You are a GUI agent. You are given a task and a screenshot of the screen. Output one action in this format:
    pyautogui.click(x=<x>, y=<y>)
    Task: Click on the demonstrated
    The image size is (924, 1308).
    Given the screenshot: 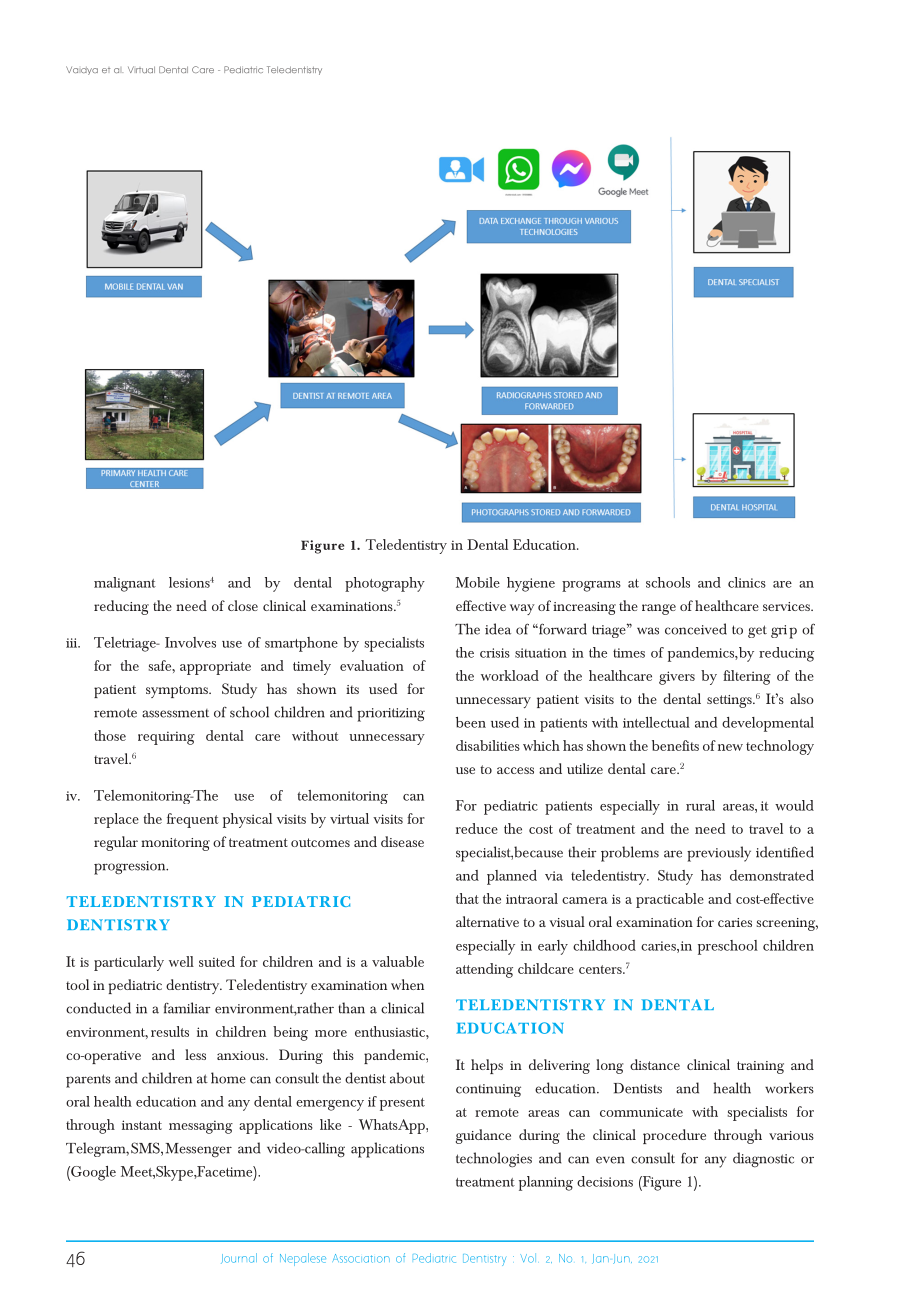 What is the action you would take?
    pyautogui.click(x=772, y=875)
